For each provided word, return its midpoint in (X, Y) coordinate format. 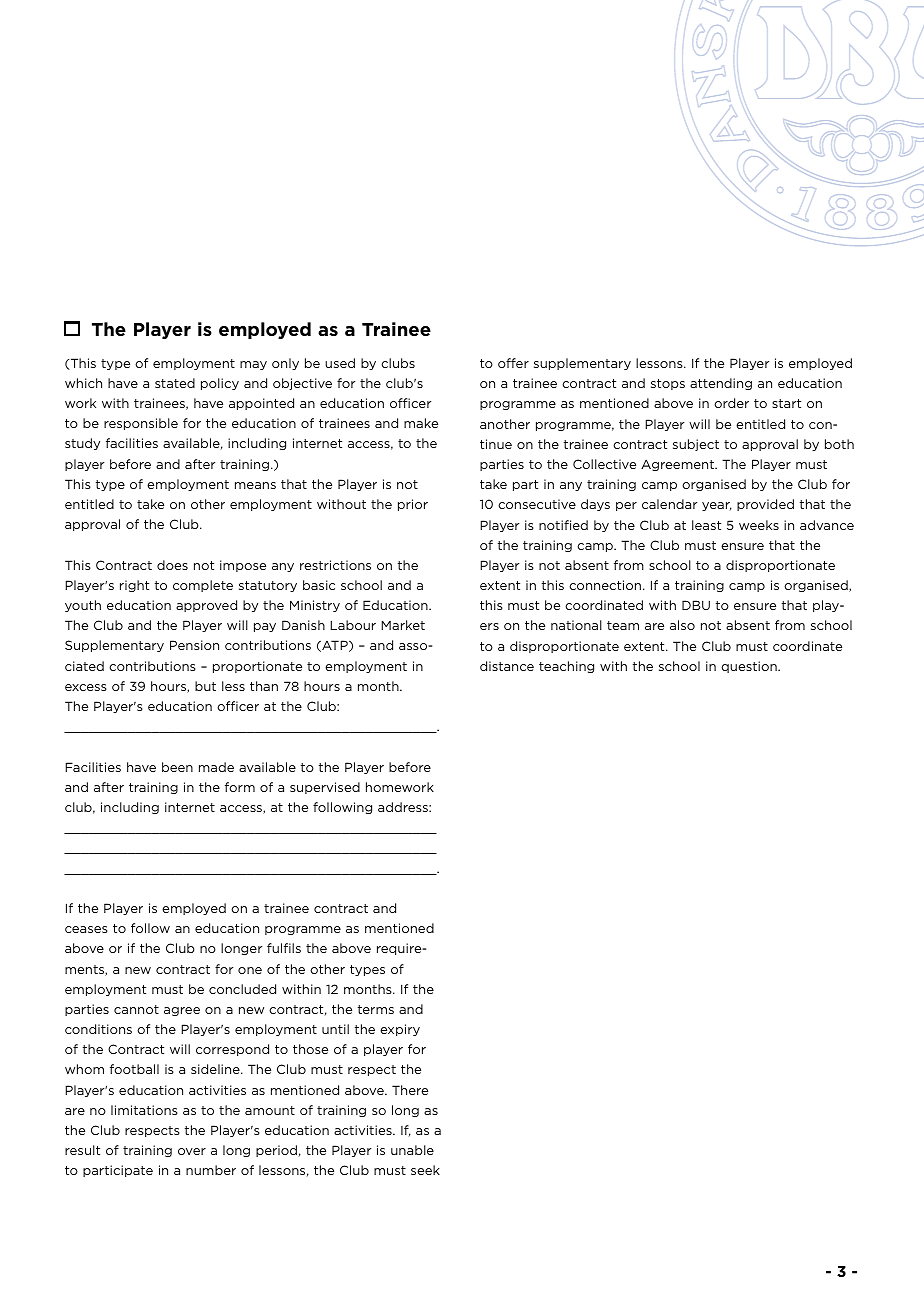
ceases (86, 929)
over (192, 1151)
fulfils (284, 948)
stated (175, 383)
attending (721, 384)
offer (513, 363)
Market (403, 625)
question (750, 667)
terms (376, 1009)
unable (412, 1150)
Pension (194, 645)
